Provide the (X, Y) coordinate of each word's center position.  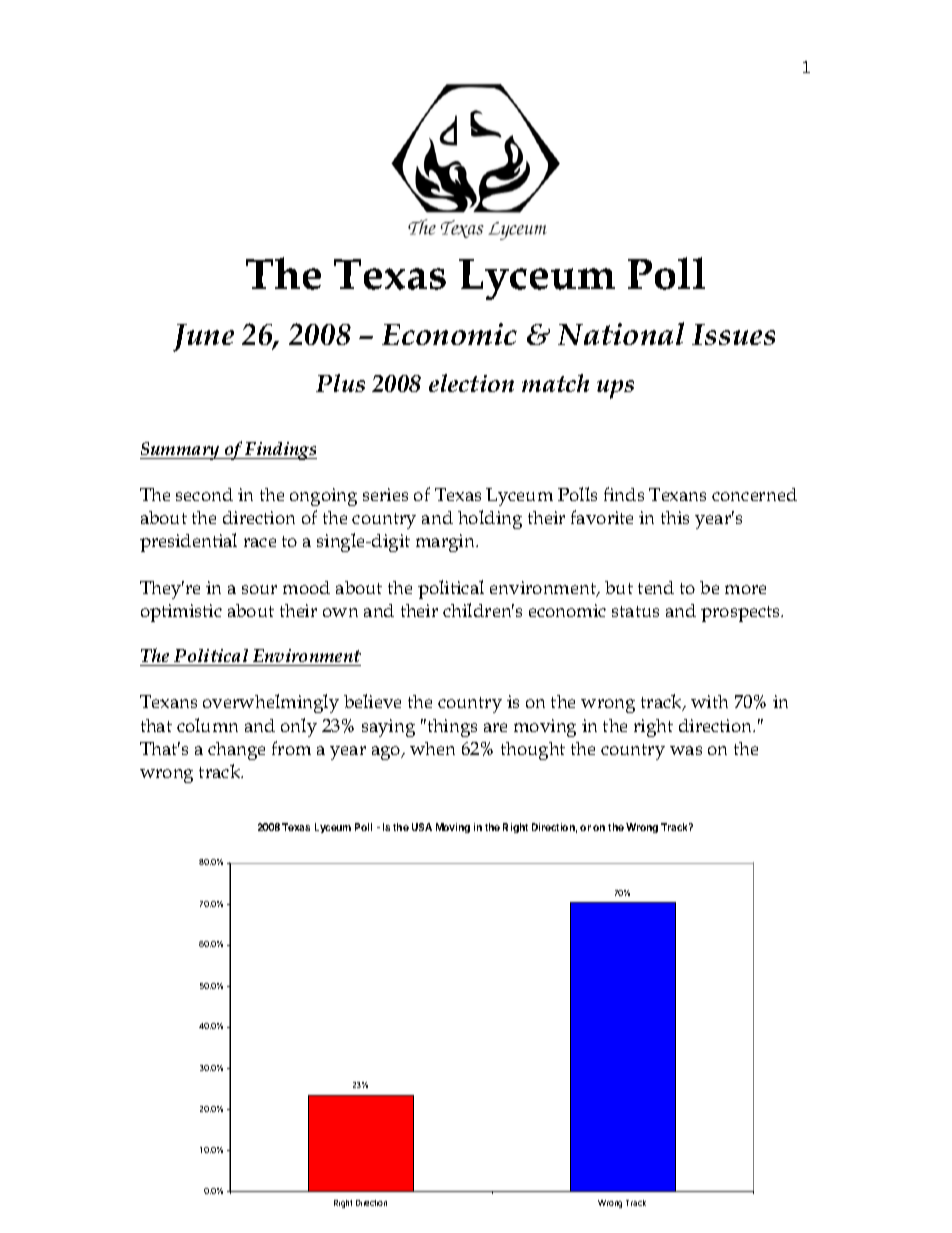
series (385, 494)
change (236, 751)
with (709, 701)
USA (422, 827)
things (451, 728)
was (686, 750)
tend (656, 587)
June (203, 338)
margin (447, 543)
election (471, 383)
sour (259, 589)
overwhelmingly (271, 703)
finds (624, 494)
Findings (280, 451)
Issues (733, 334)
